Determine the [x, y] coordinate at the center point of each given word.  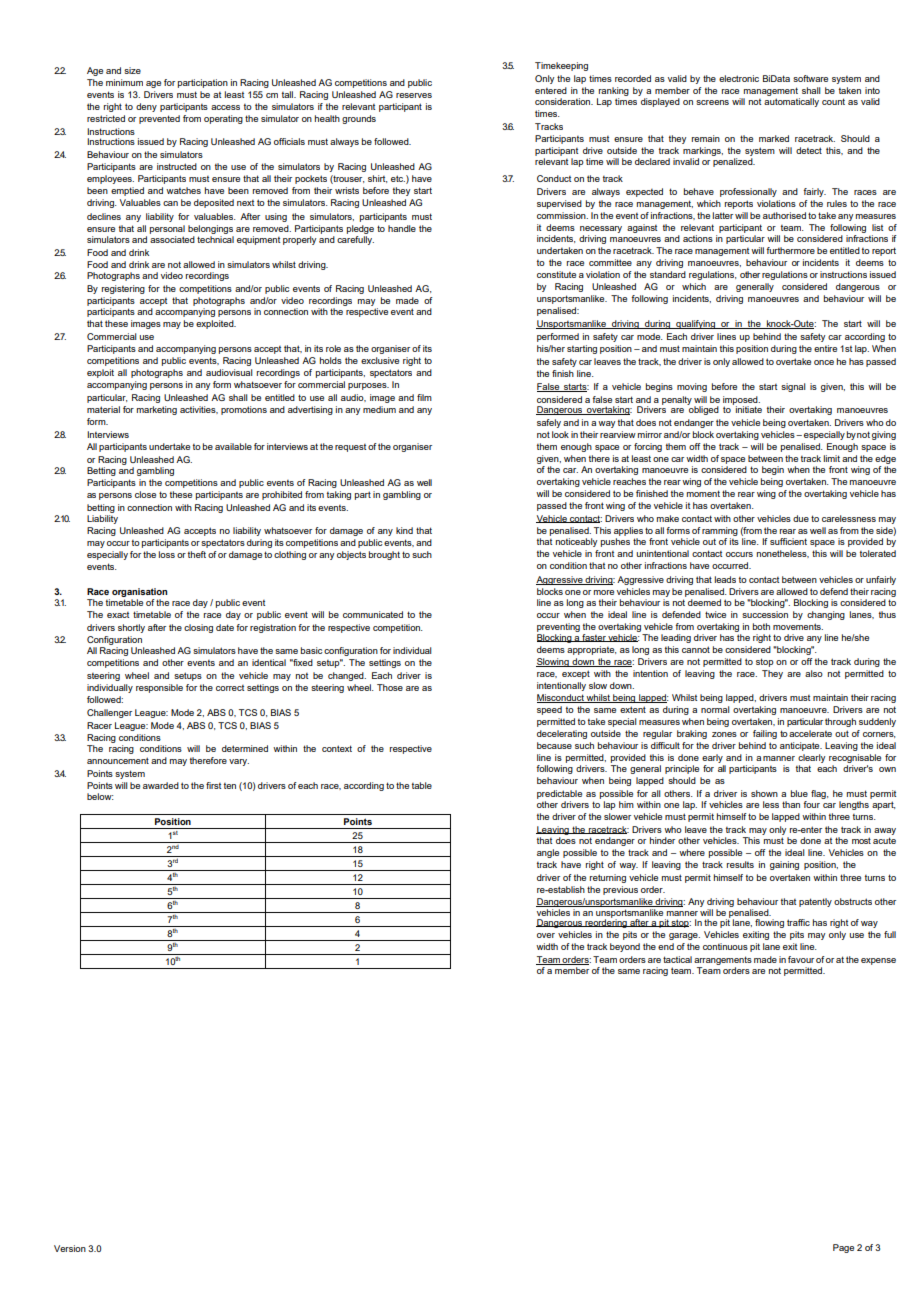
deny [146, 107]
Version [70, 1248]
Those [390, 687]
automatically [791, 102]
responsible [159, 688]
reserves [414, 95]
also [814, 673]
